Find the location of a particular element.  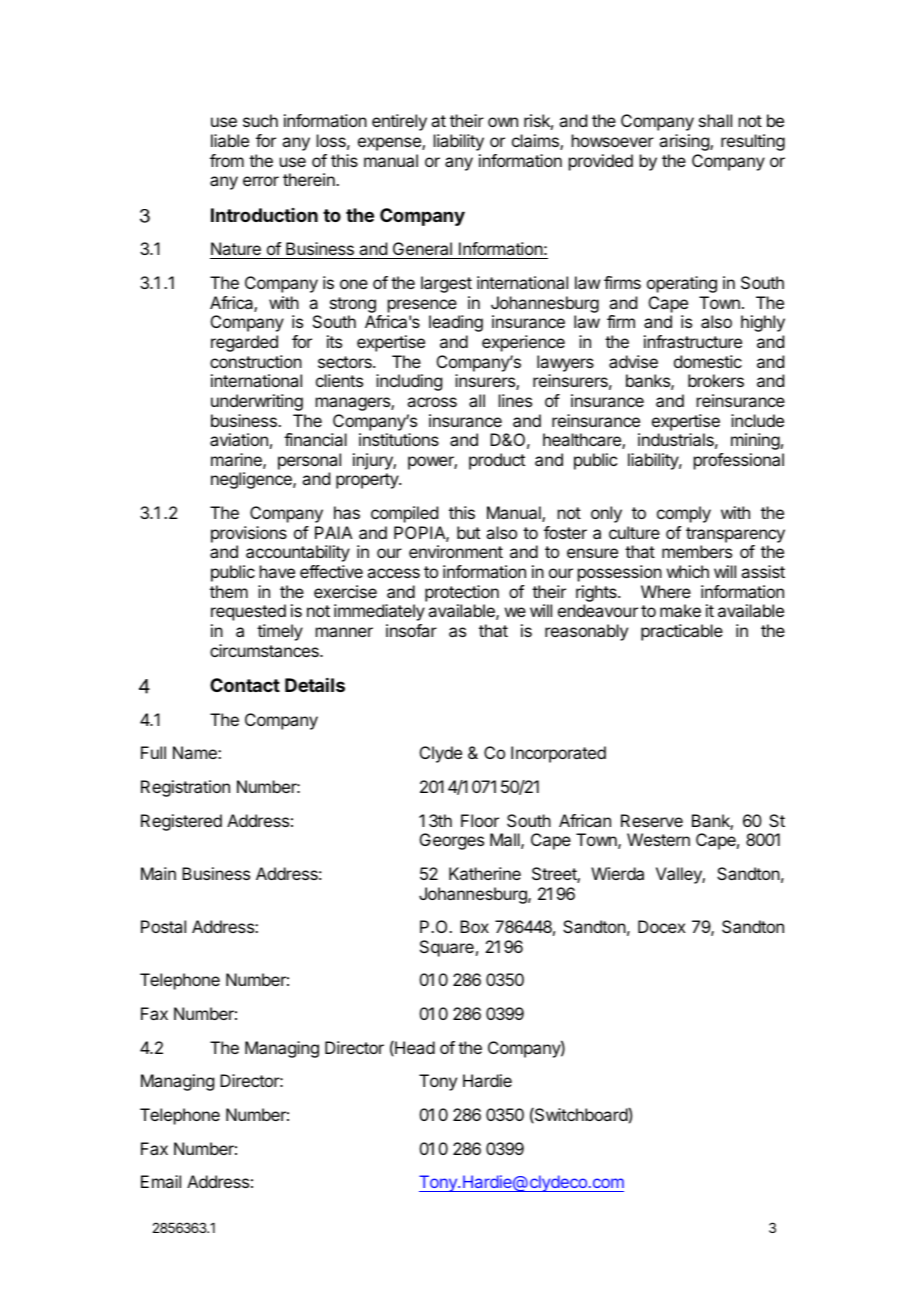

Registered is located at coordinates (181, 822).
